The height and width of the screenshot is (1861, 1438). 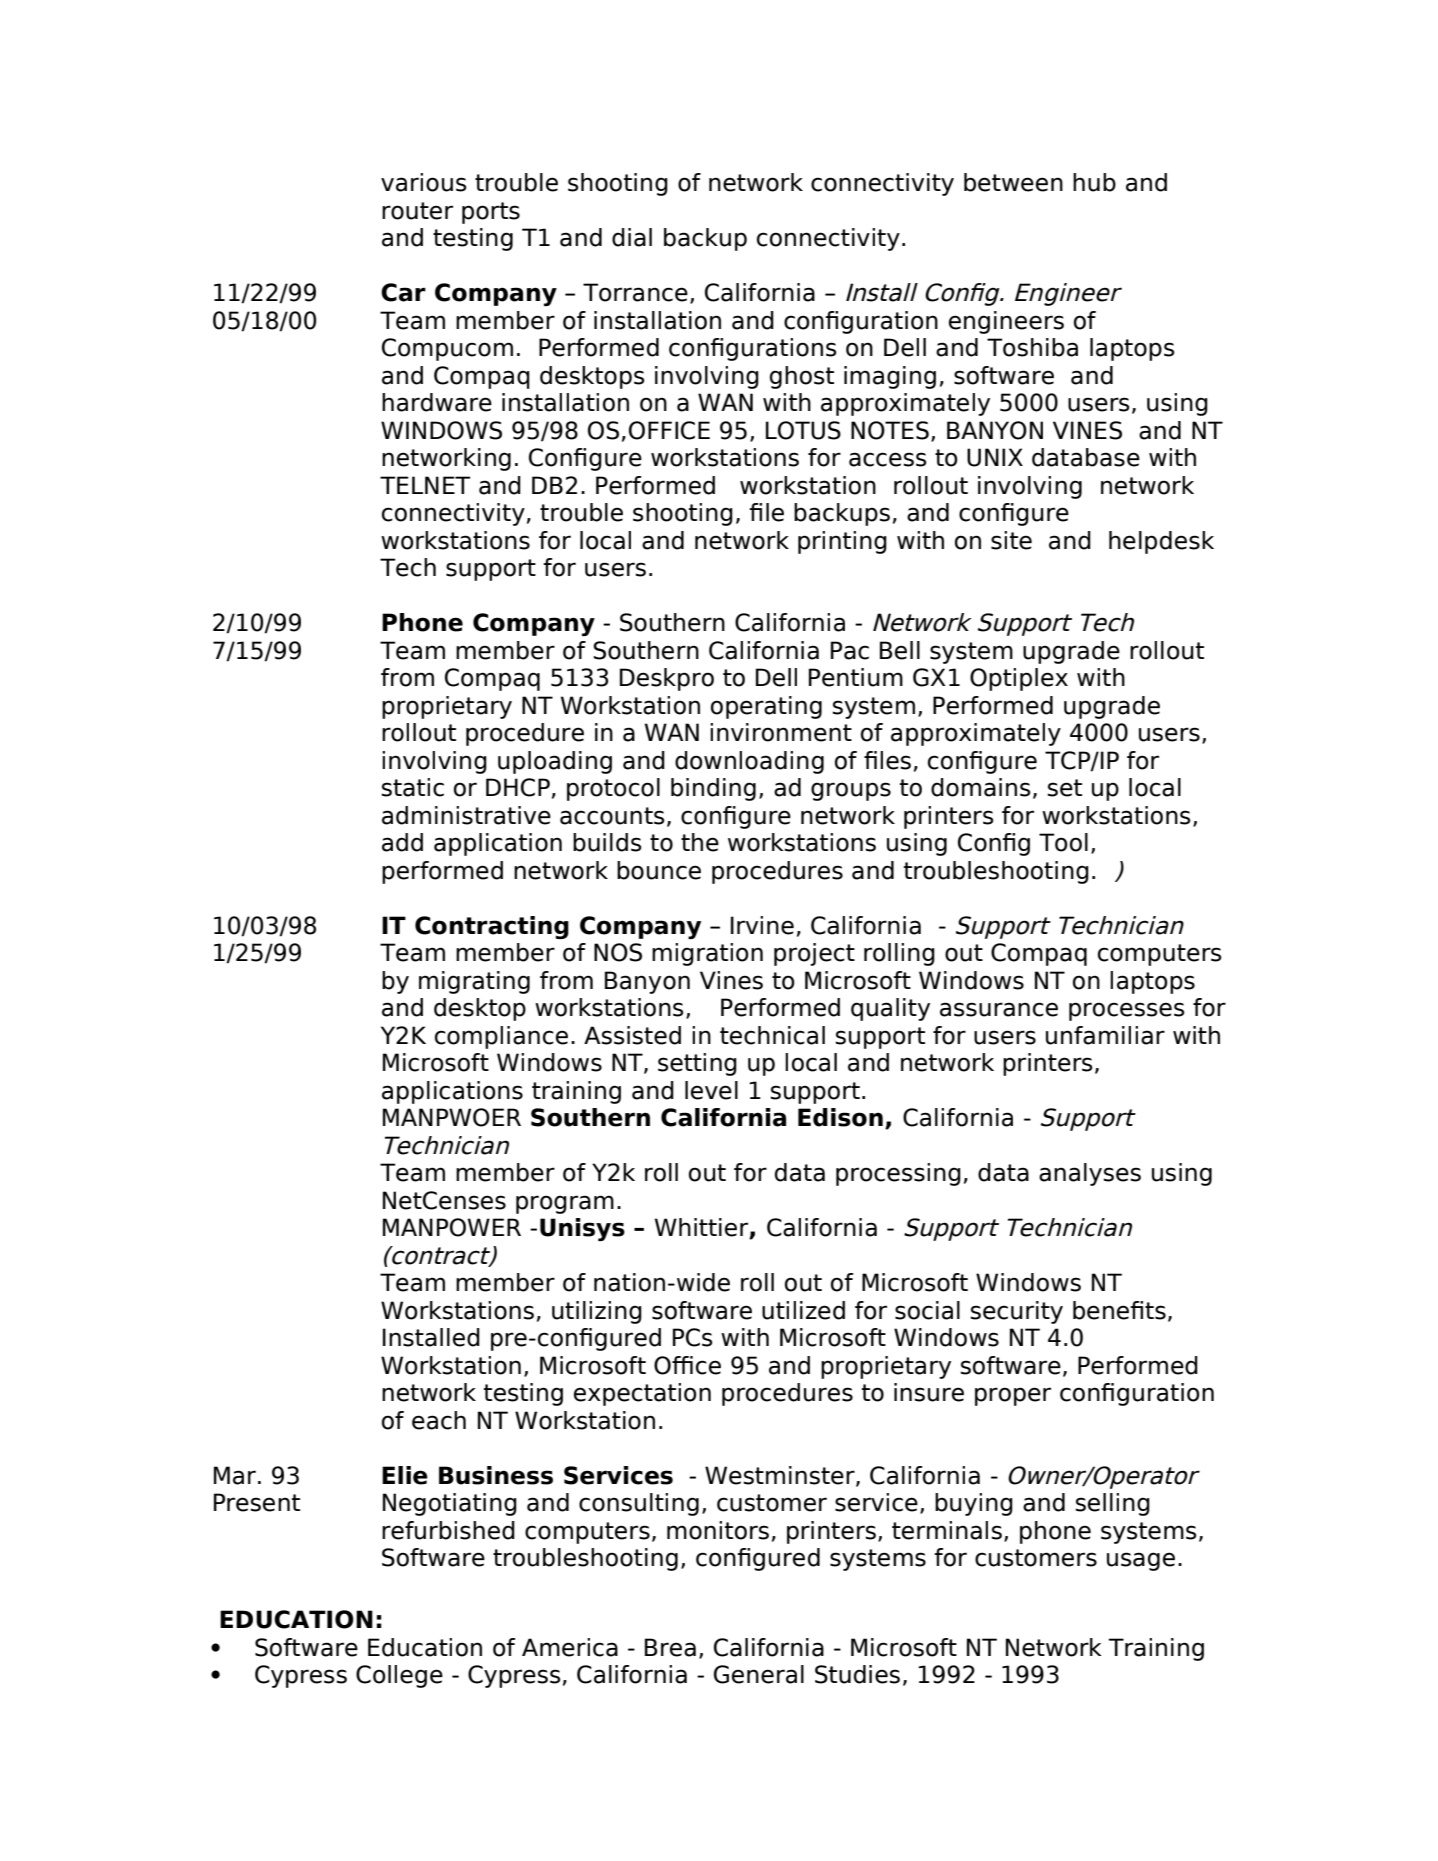 What do you see at coordinates (632, 237) in the screenshot?
I see `dial` at bounding box center [632, 237].
